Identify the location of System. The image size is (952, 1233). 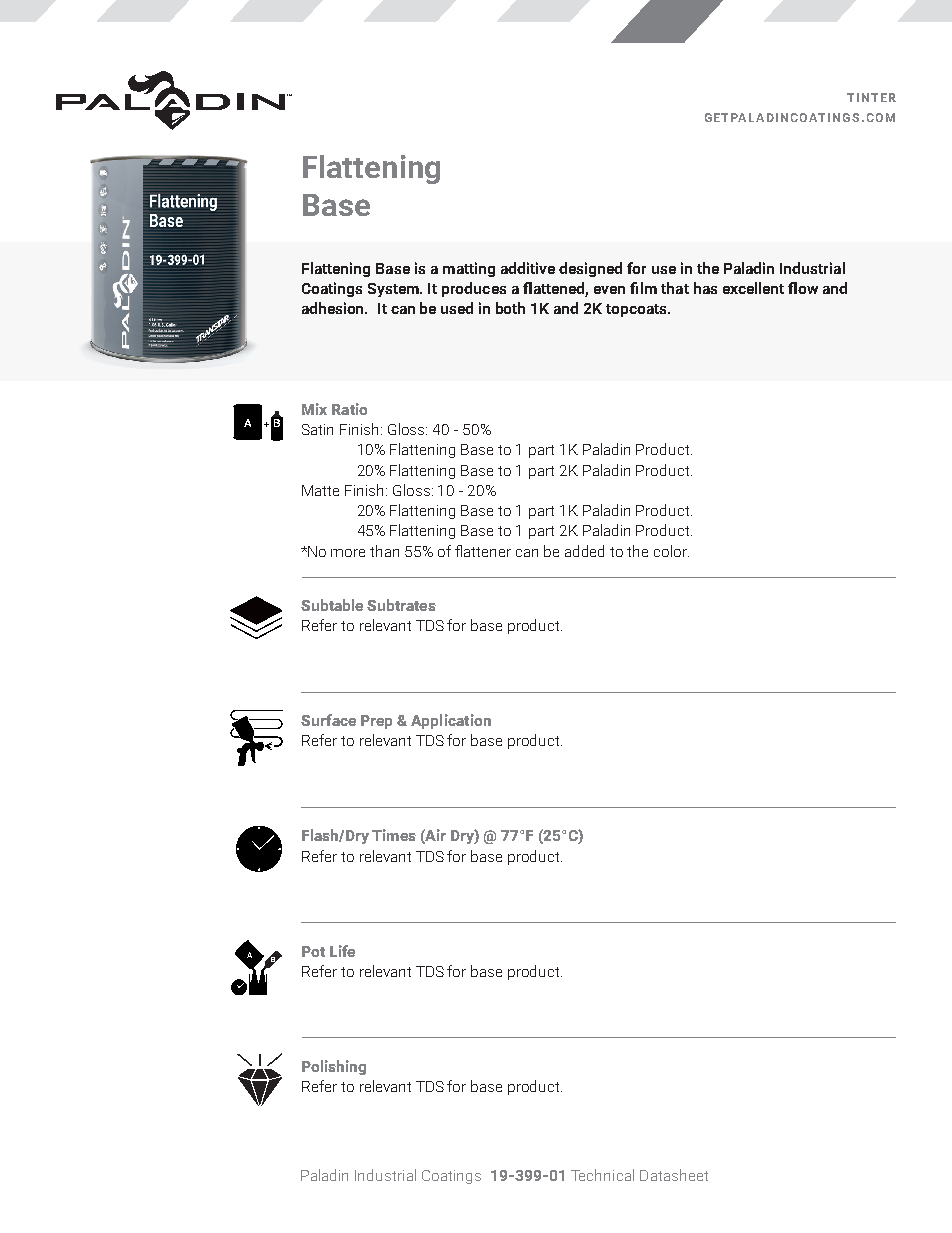
(395, 290).
